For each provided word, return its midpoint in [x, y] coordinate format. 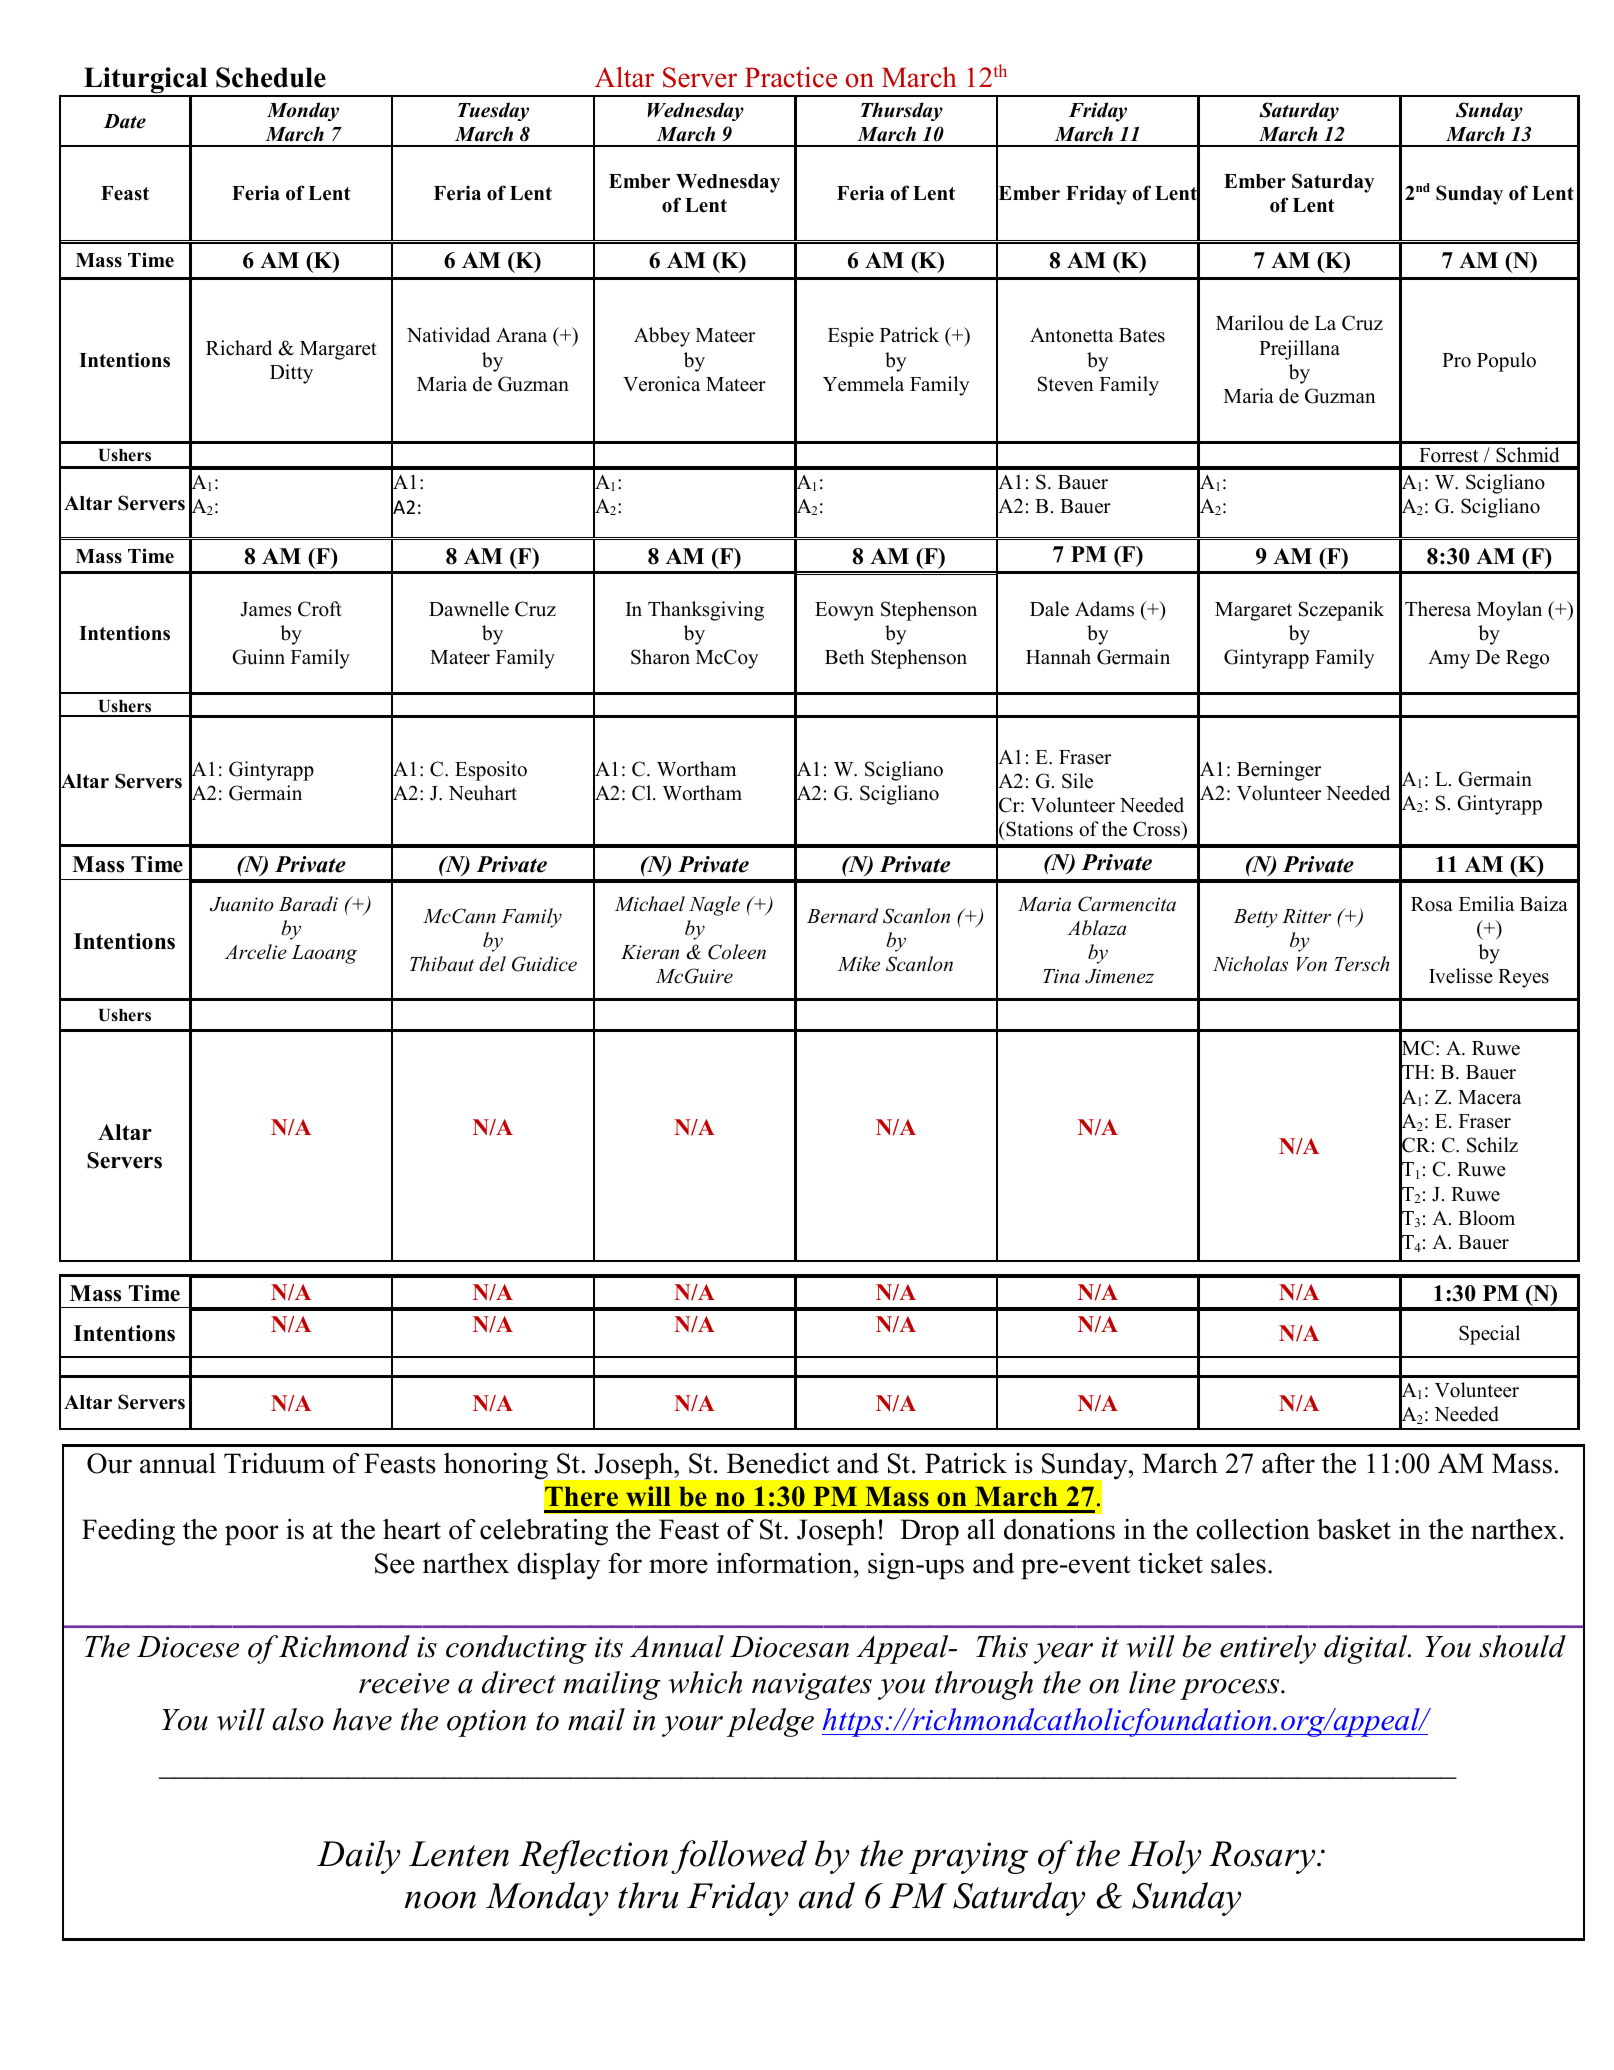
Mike [859, 964]
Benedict [778, 1463]
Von [1312, 964]
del [492, 964]
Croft [320, 609]
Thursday [902, 111]
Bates [1142, 335]
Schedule [271, 77]
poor [252, 1535]
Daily [358, 1857]
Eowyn [844, 611]
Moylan [1509, 611]
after [1288, 1463]
